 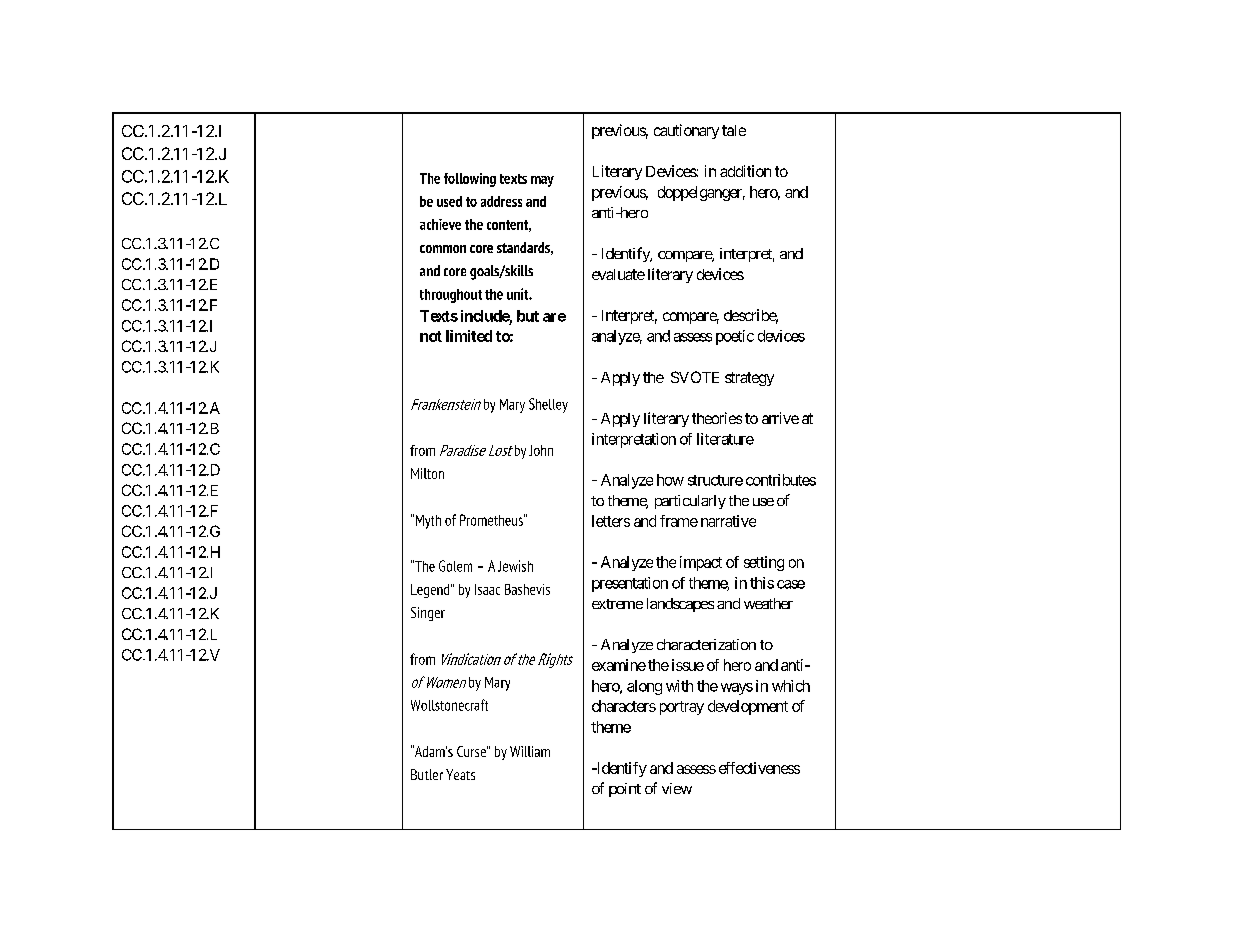 What do you see at coordinates (745, 171) in the screenshot?
I see `addition` at bounding box center [745, 171].
